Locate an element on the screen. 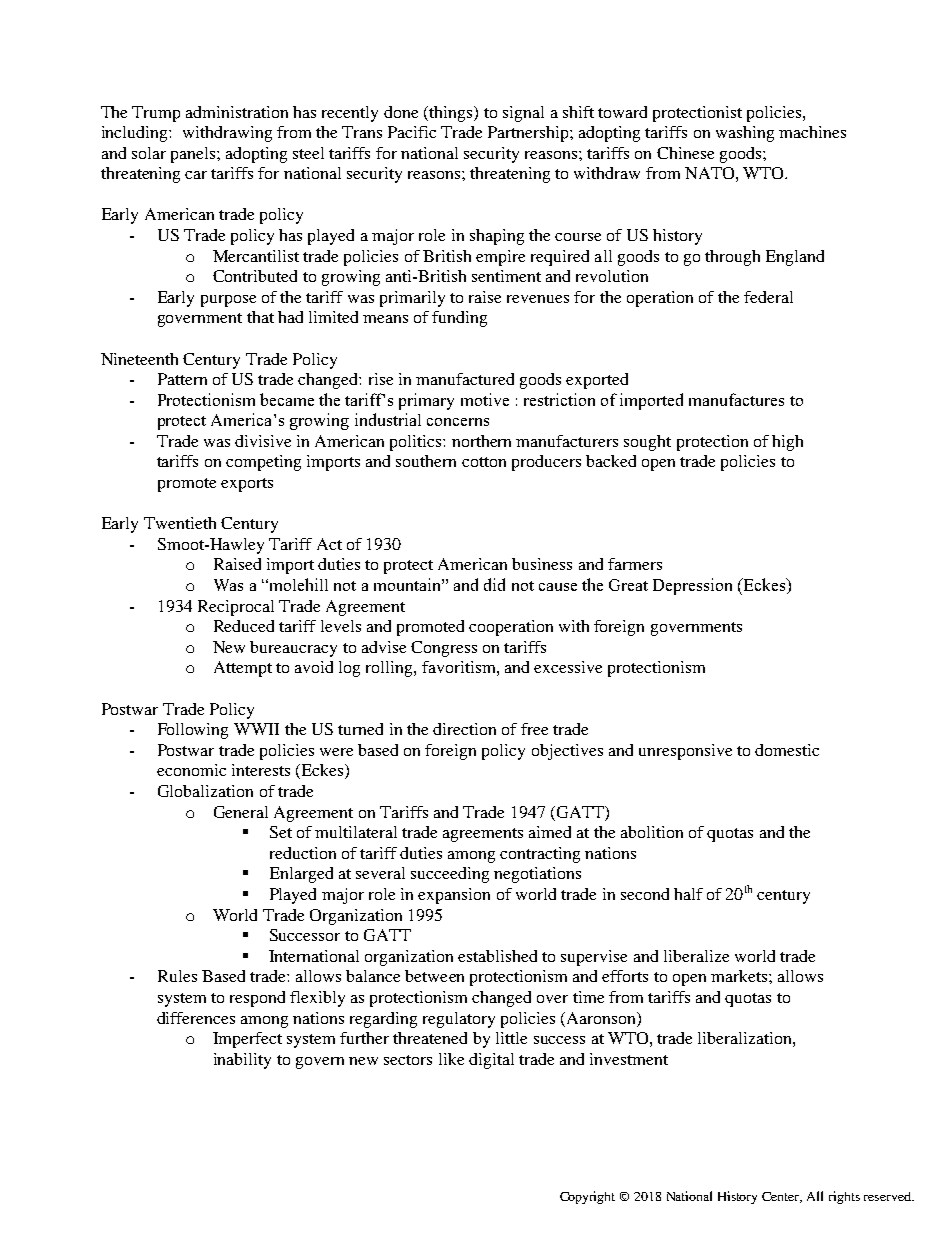 The height and width of the screenshot is (1233, 952). signal is located at coordinates (523, 114).
